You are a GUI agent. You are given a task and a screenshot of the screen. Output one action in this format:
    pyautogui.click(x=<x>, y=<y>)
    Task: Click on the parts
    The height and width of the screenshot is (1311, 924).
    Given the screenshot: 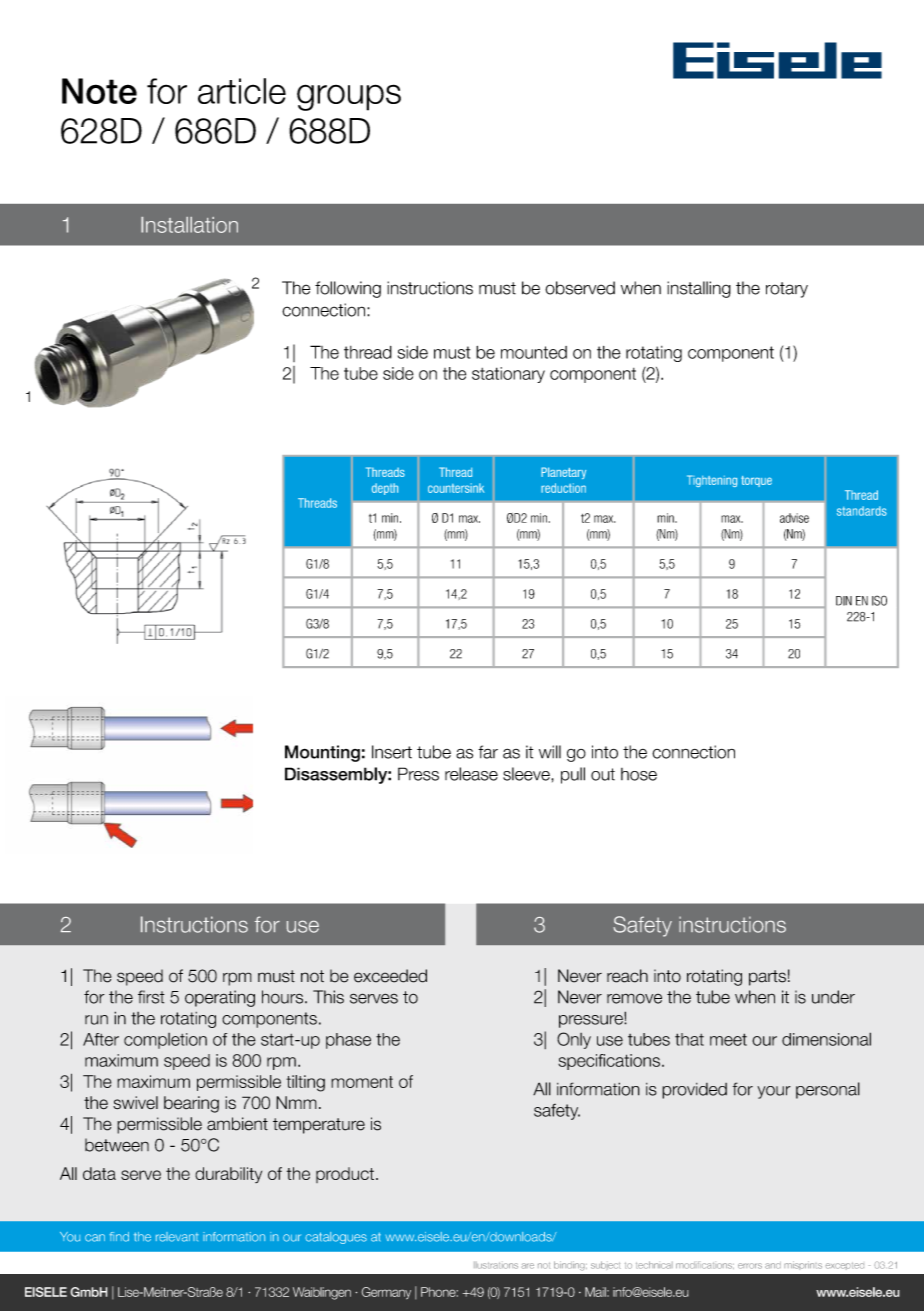 What is the action you would take?
    pyautogui.click(x=767, y=978)
